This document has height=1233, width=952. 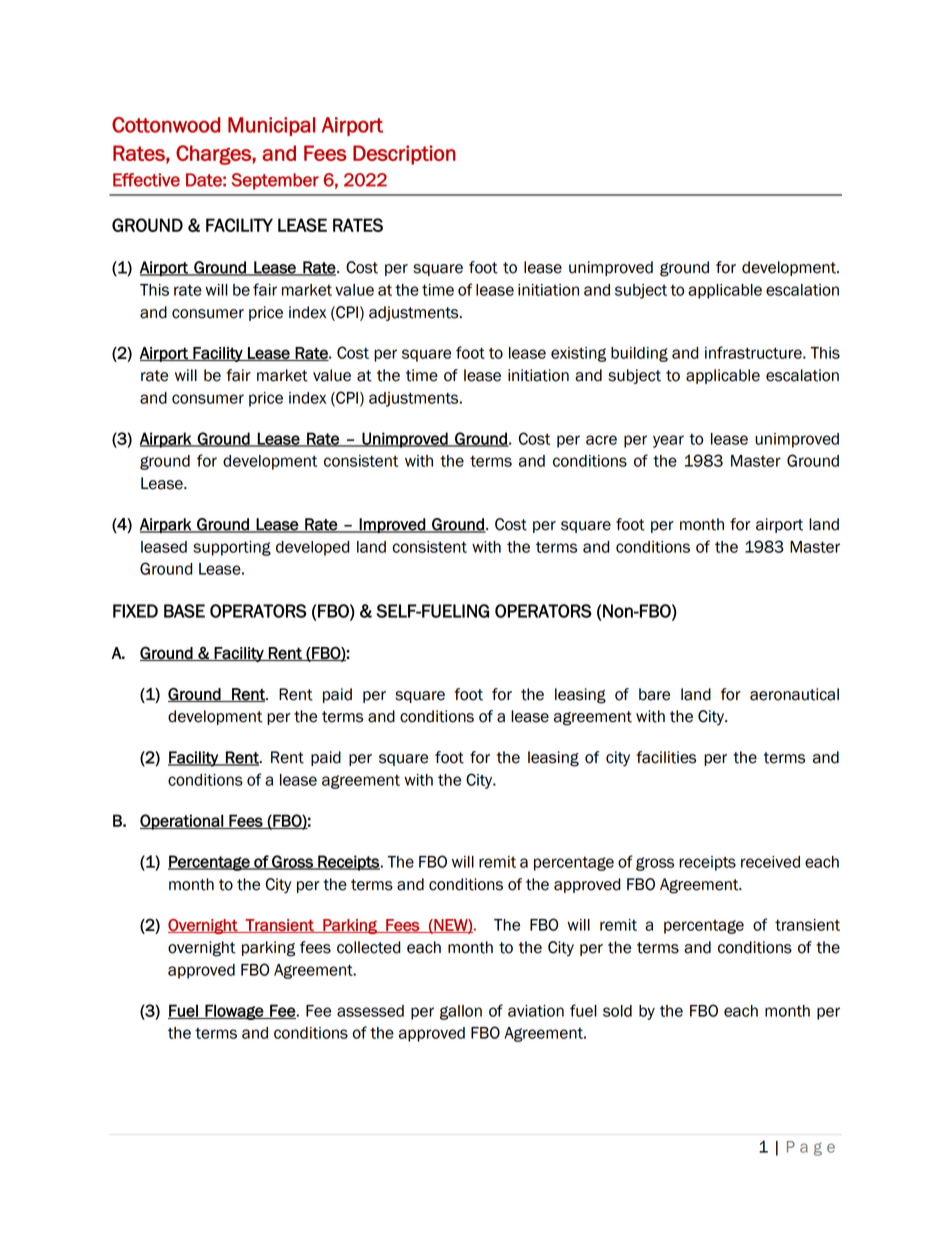 I want to click on Cottonwood, so click(x=166, y=125).
